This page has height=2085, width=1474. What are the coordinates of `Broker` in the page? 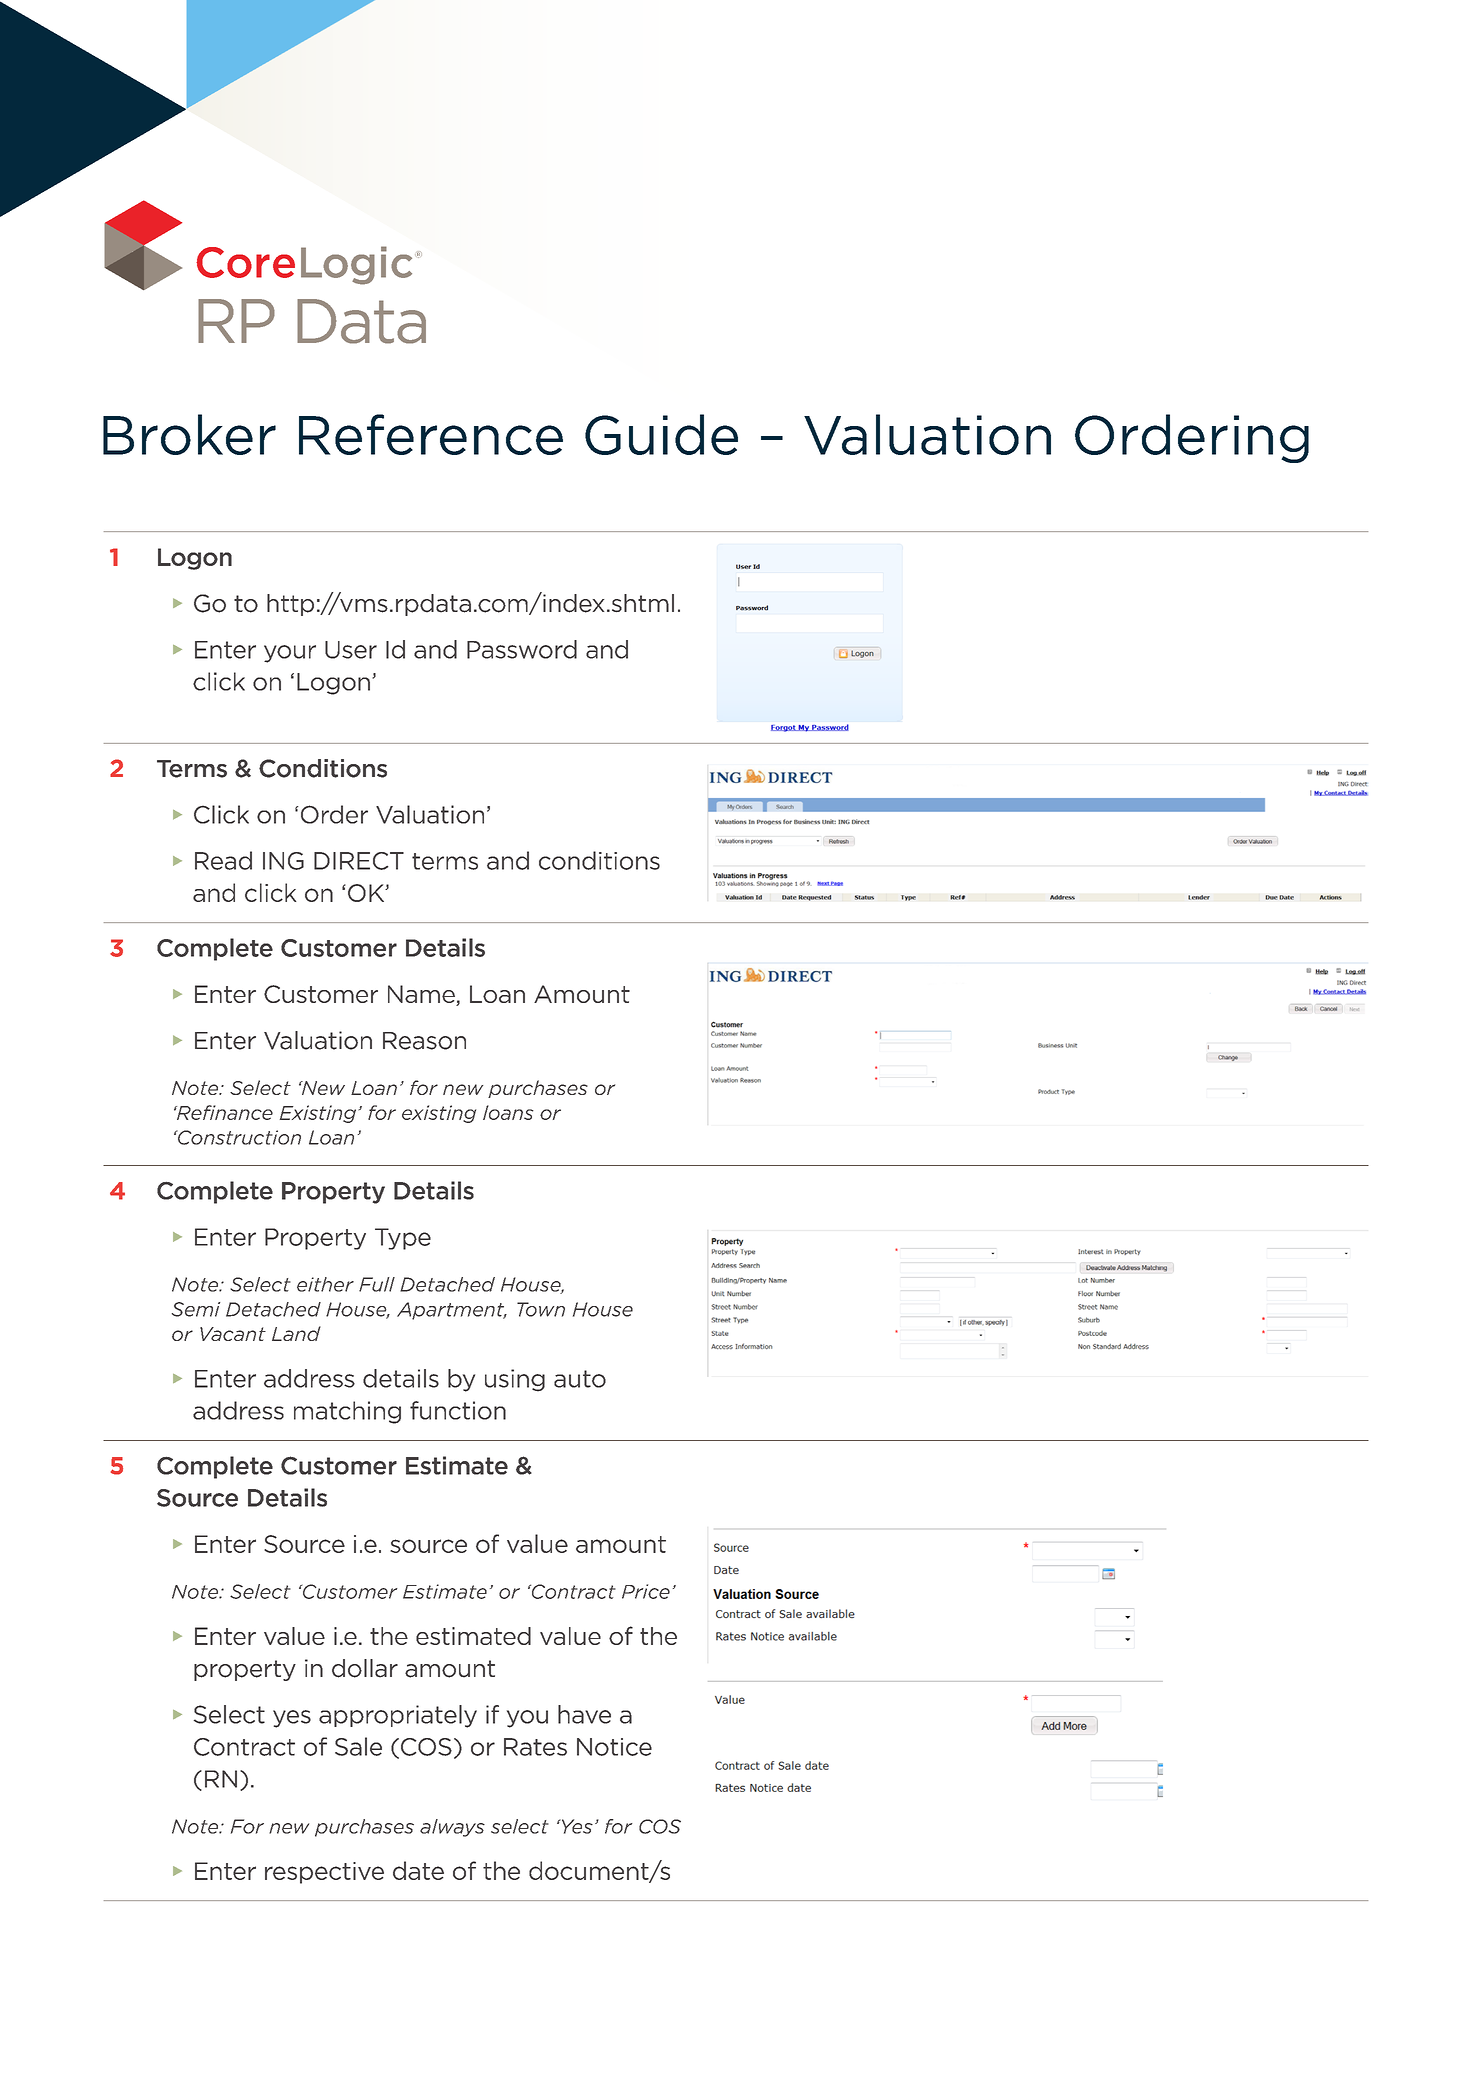 It's located at (189, 434).
